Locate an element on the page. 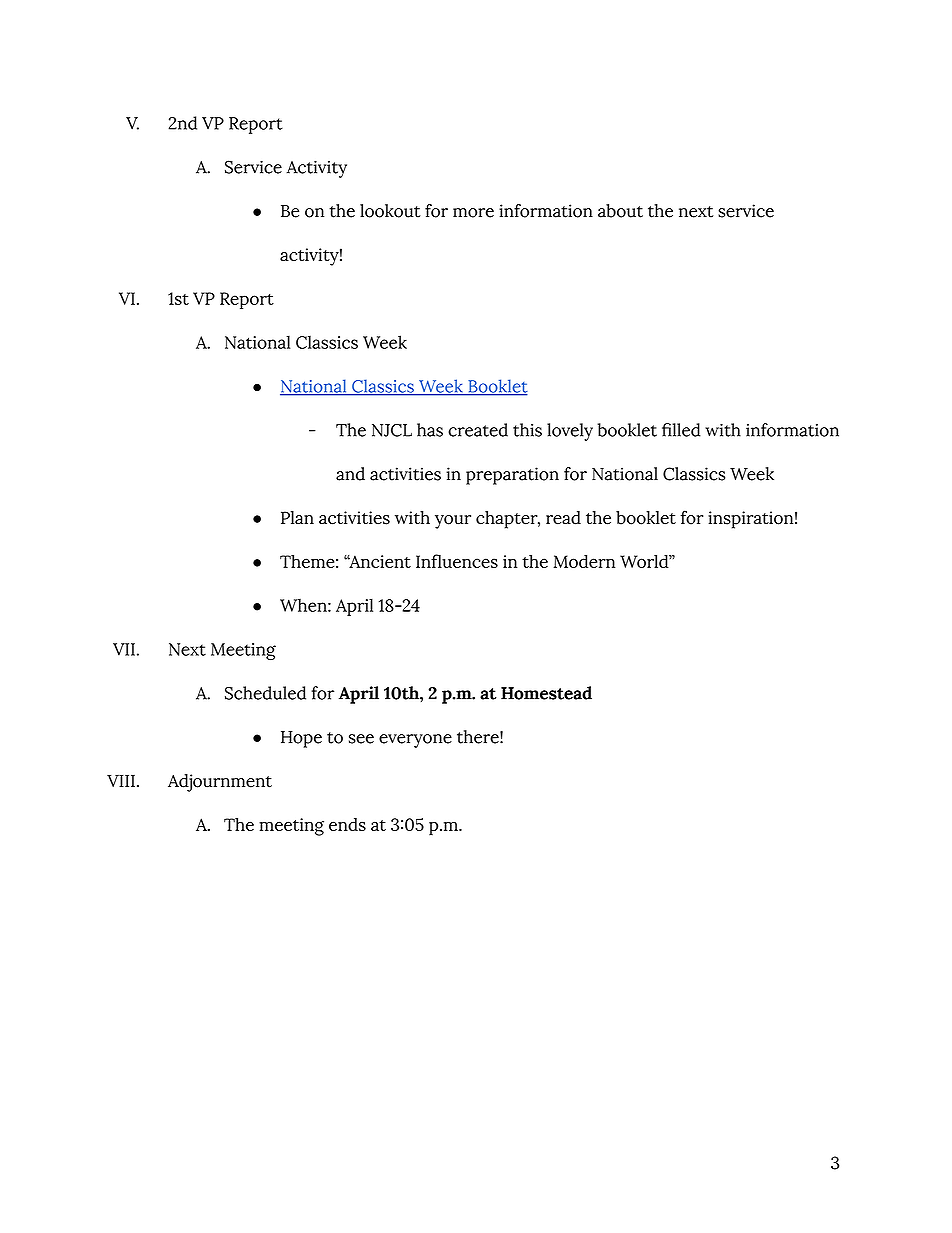  lookout is located at coordinates (390, 211).
